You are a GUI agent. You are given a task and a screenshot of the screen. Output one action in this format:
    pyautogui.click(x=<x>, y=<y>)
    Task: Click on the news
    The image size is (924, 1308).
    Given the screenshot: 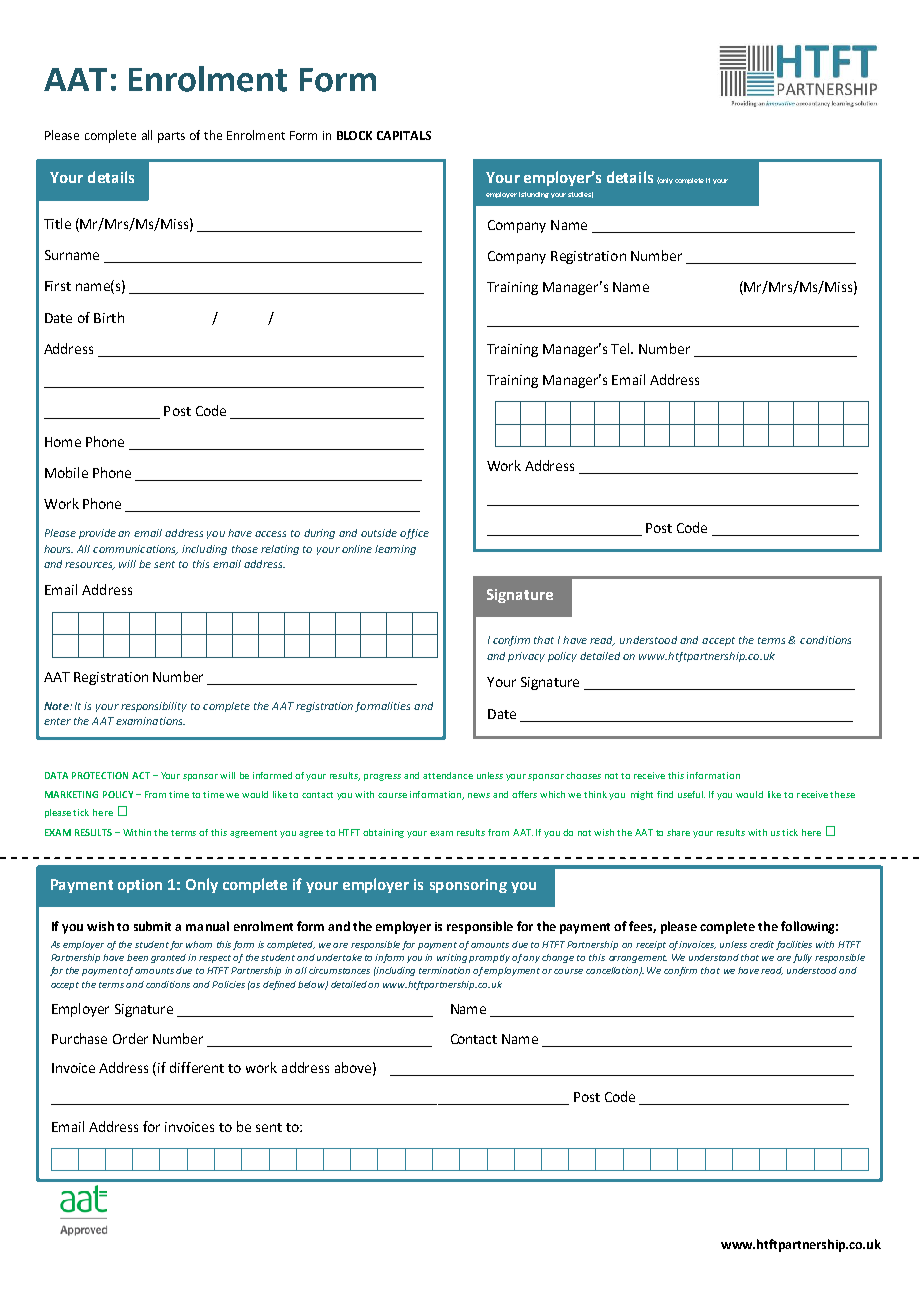 What is the action you would take?
    pyautogui.click(x=479, y=795)
